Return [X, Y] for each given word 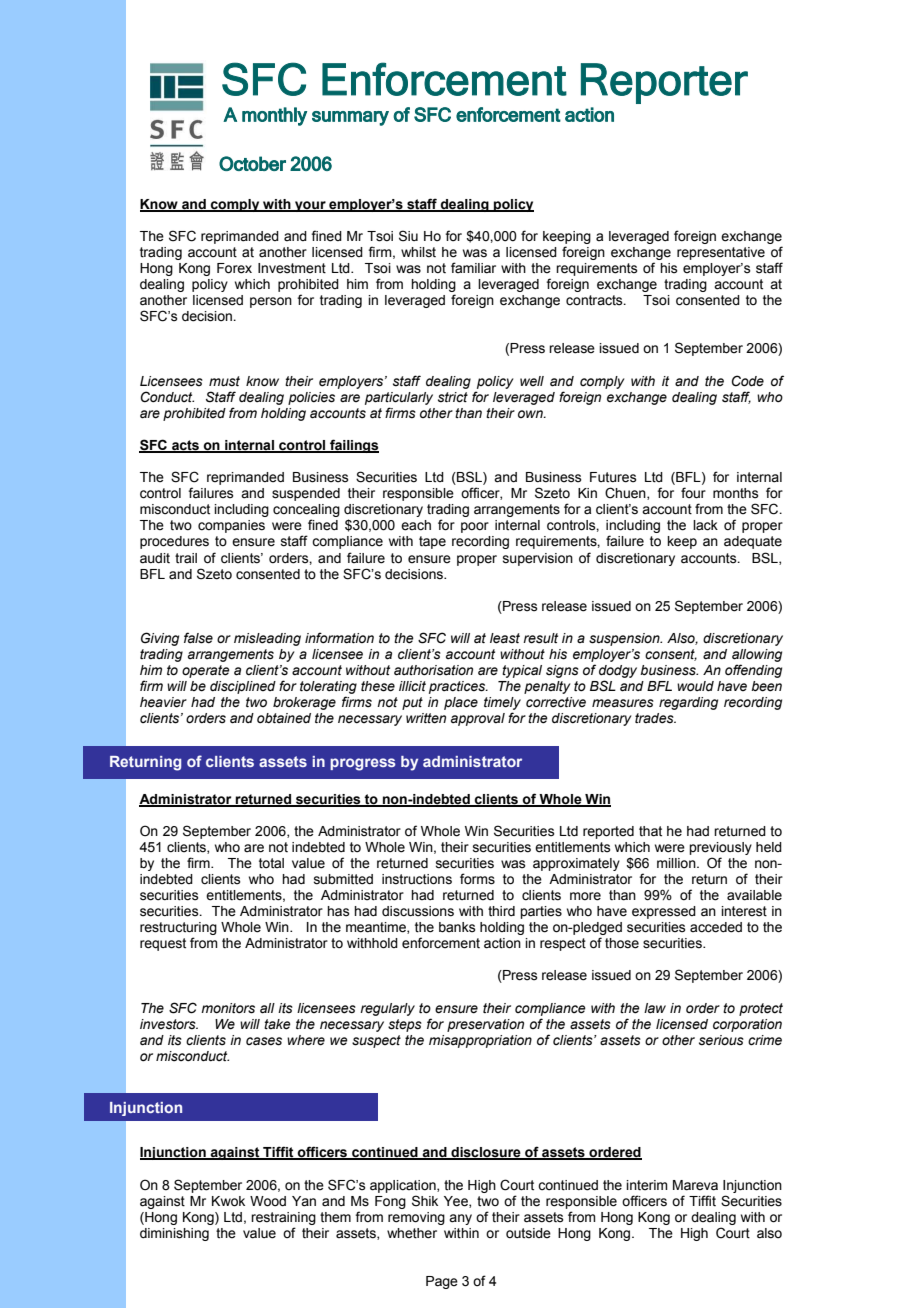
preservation [485, 1025]
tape [432, 542]
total [271, 863]
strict [453, 397]
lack [705, 525]
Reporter [664, 83]
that [650, 831]
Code [748, 381]
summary [350, 118]
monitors [228, 1008]
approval [478, 719]
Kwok [228, 1201]
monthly [274, 116]
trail [186, 558]
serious [721, 1040]
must [224, 381]
